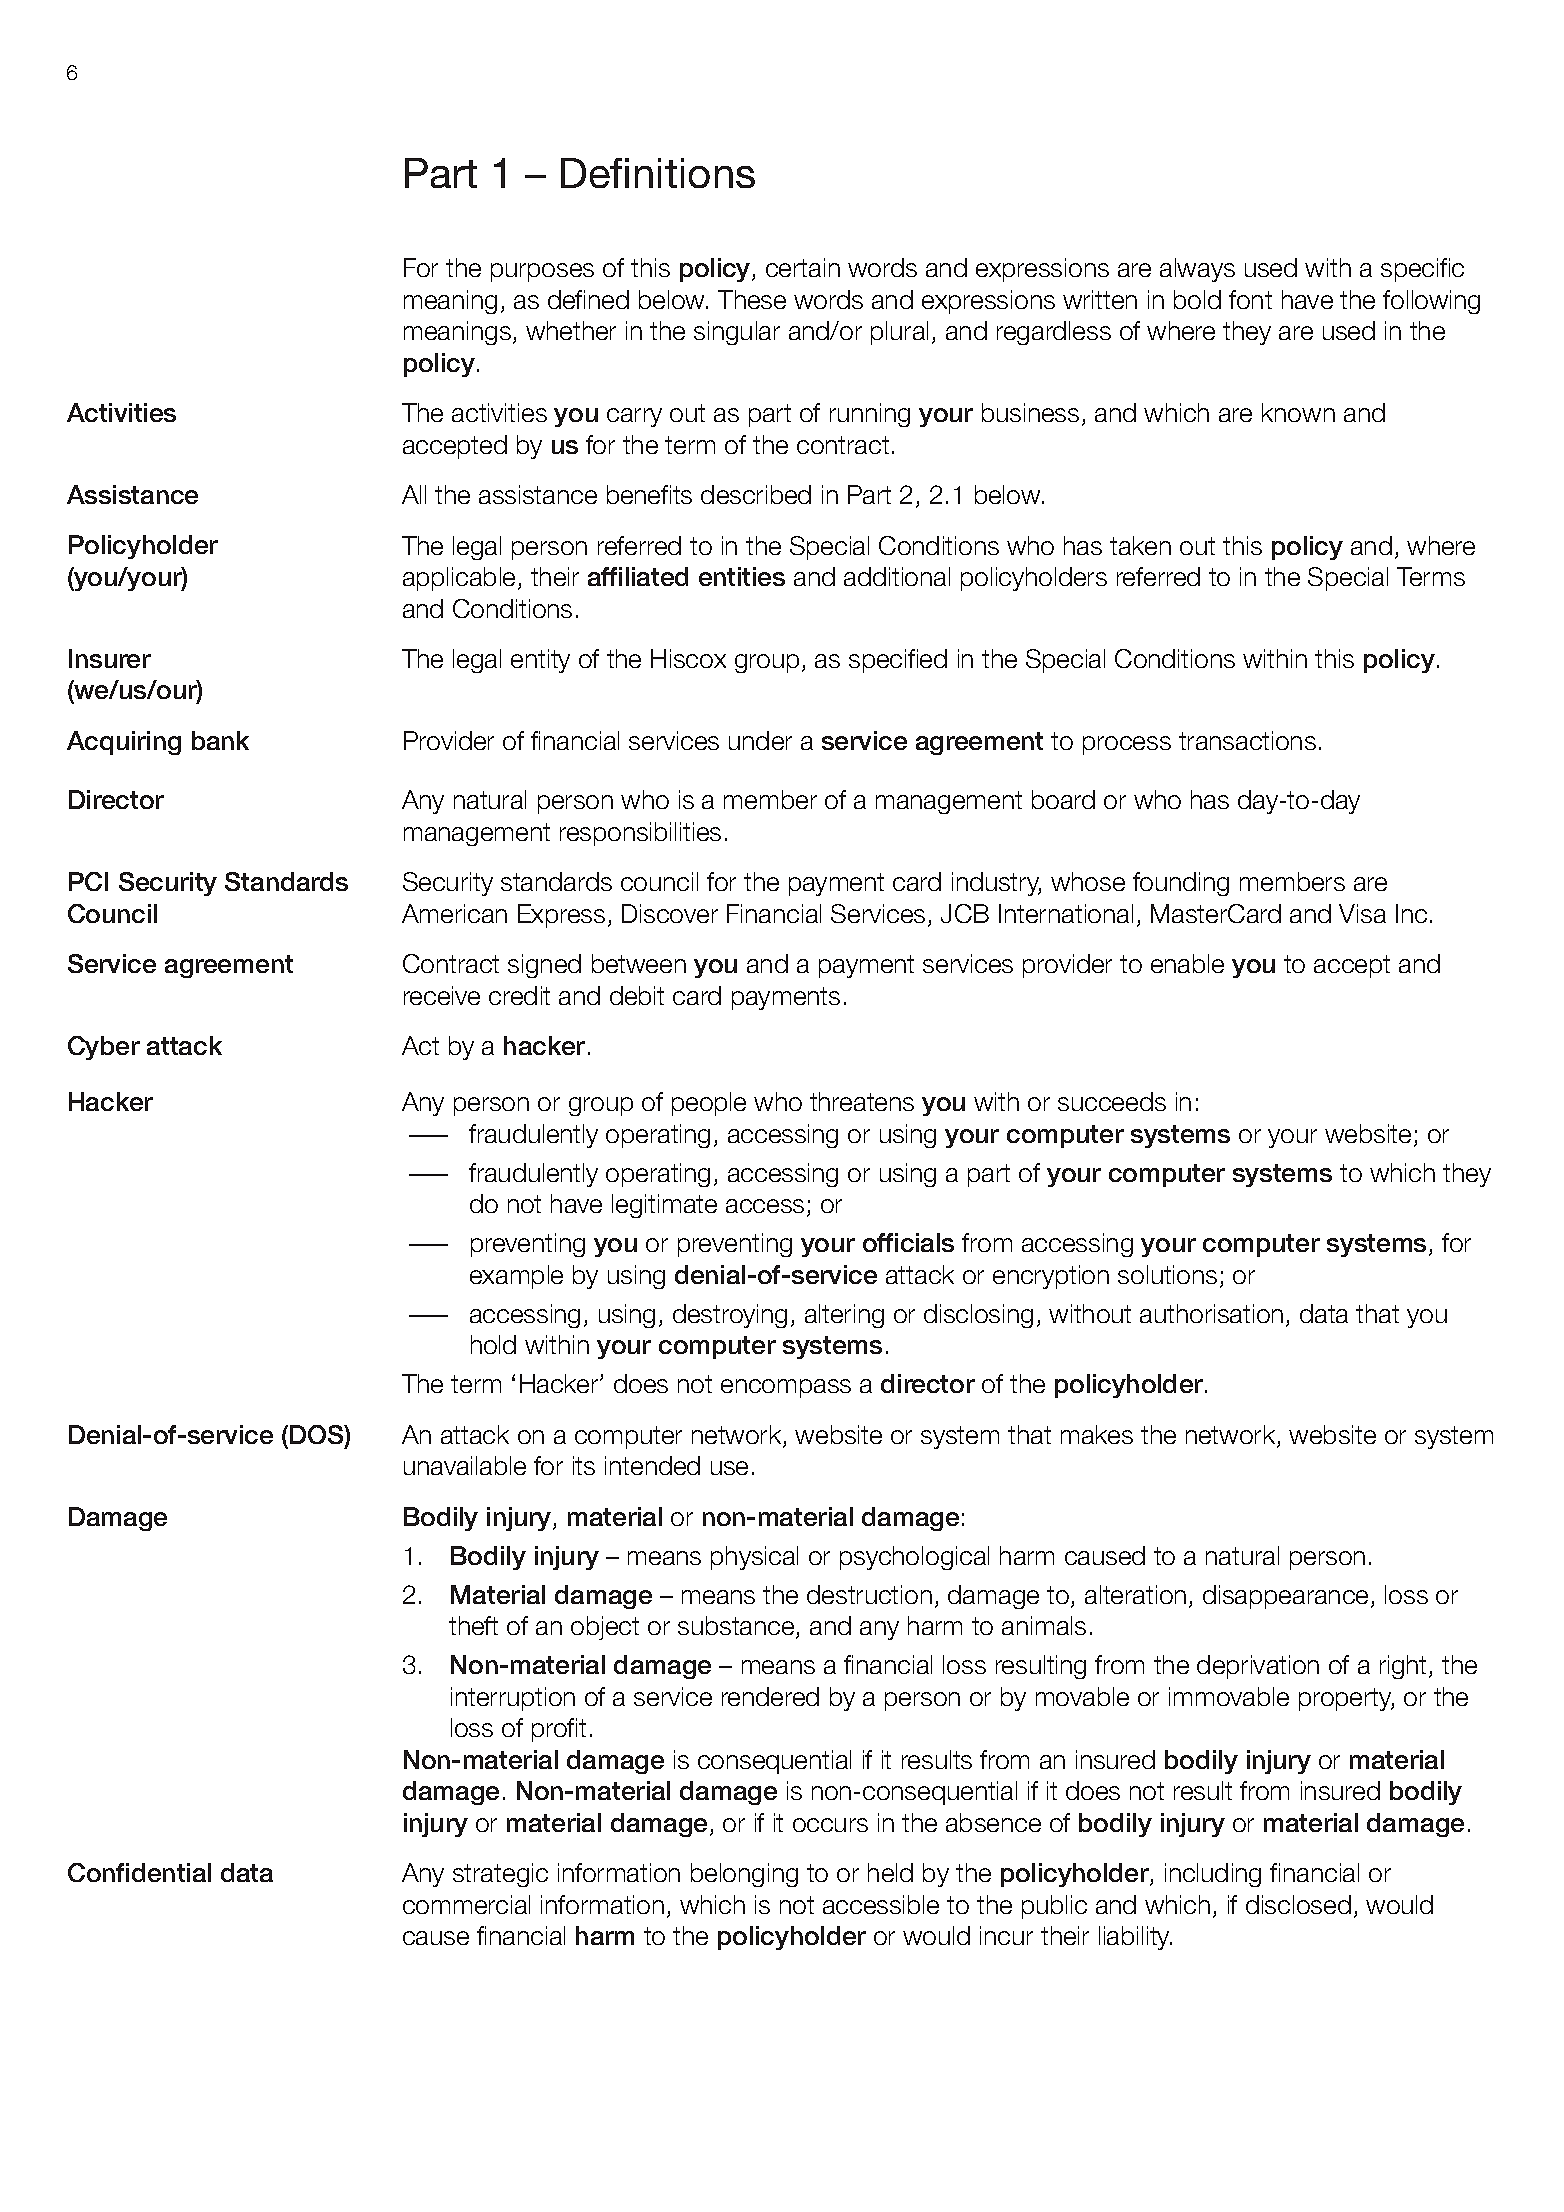  I want to click on unavailable, so click(465, 1465).
